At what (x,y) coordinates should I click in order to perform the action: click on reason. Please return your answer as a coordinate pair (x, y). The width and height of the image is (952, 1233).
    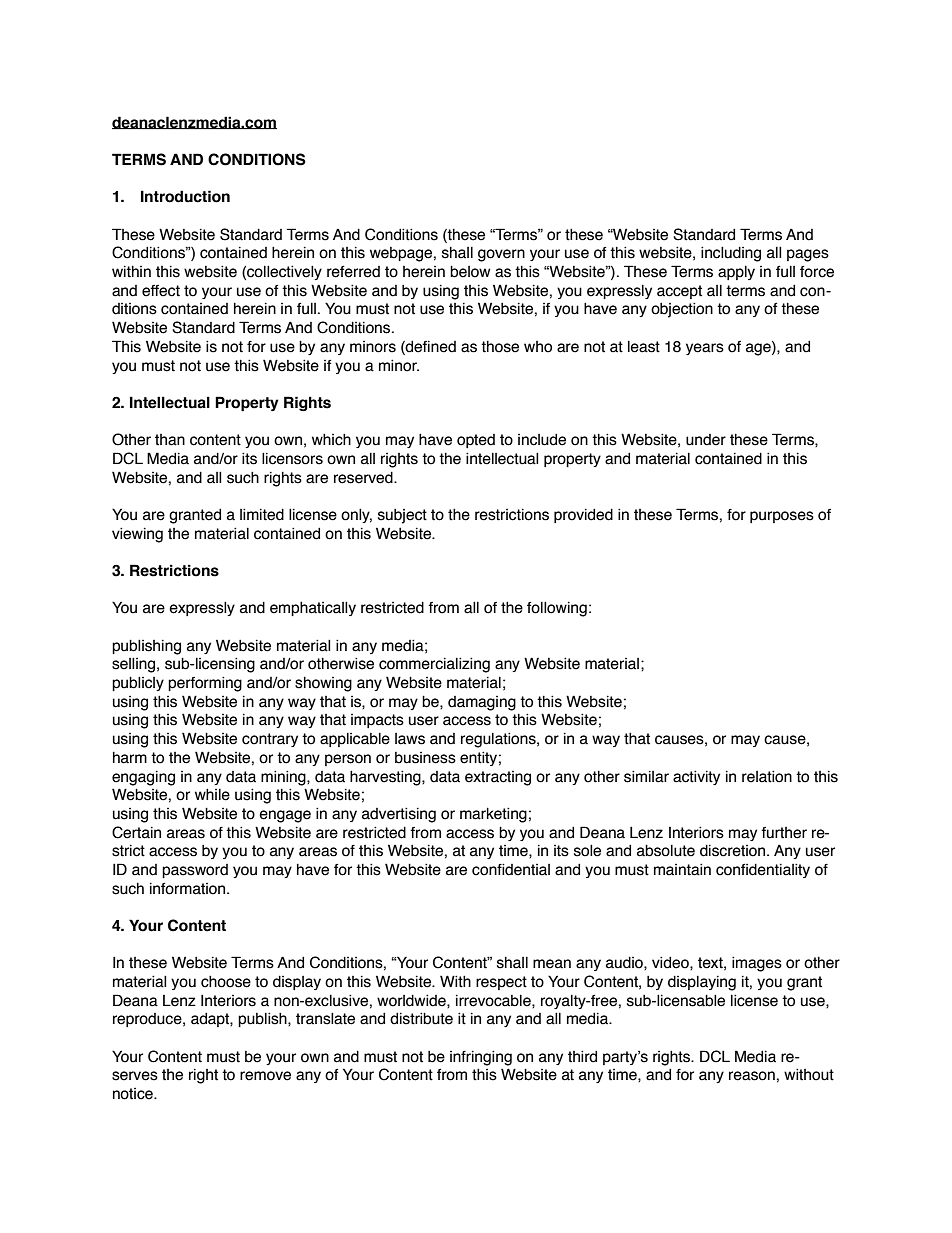
    Looking at the image, I should click on (752, 1076).
